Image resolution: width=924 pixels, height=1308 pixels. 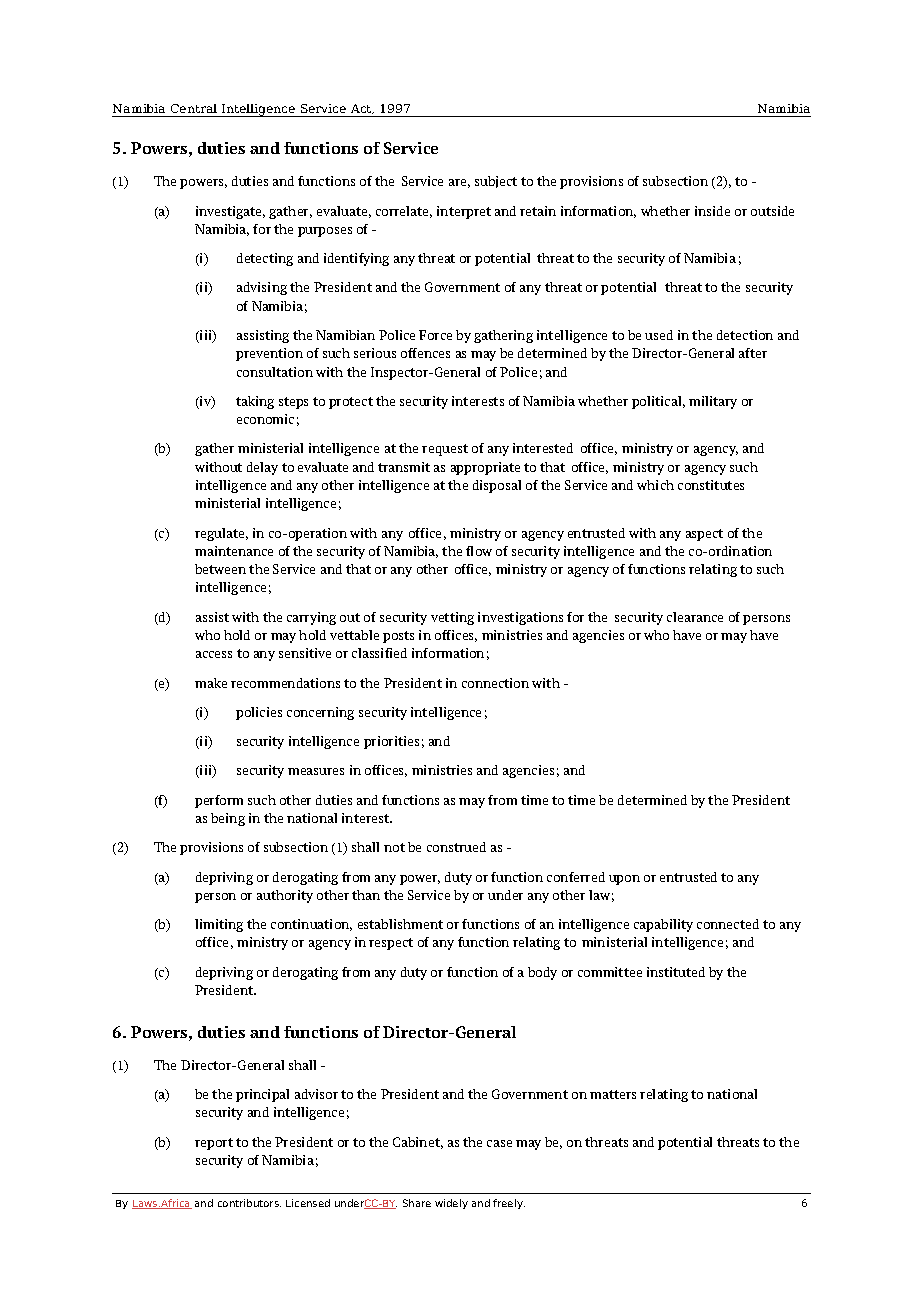 What do you see at coordinates (249, 1203) in the page?
I see `contributors` at bounding box center [249, 1203].
